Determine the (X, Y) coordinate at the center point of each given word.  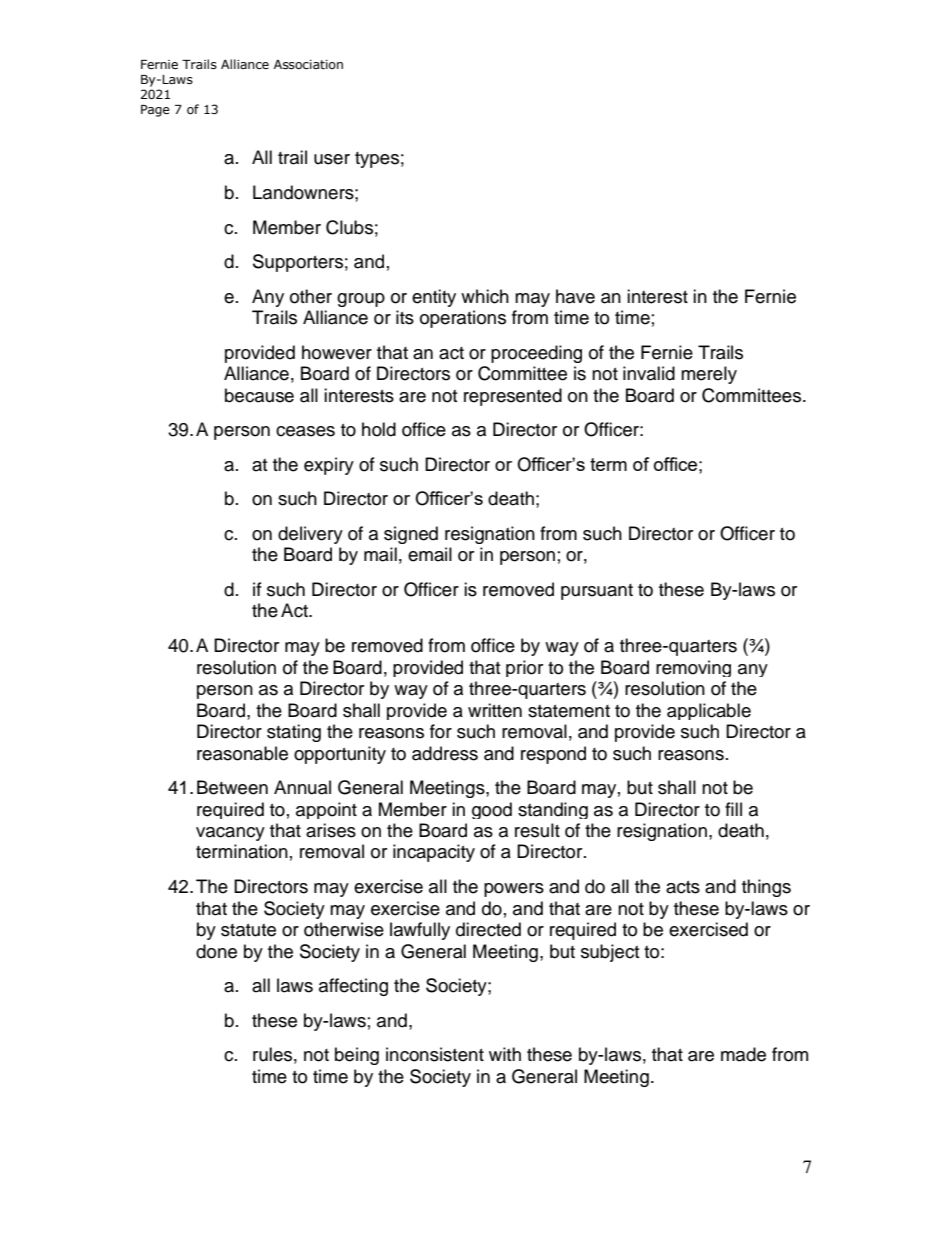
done (216, 951)
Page (155, 111)
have (575, 296)
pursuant (597, 592)
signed (411, 535)
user (332, 159)
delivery (310, 535)
